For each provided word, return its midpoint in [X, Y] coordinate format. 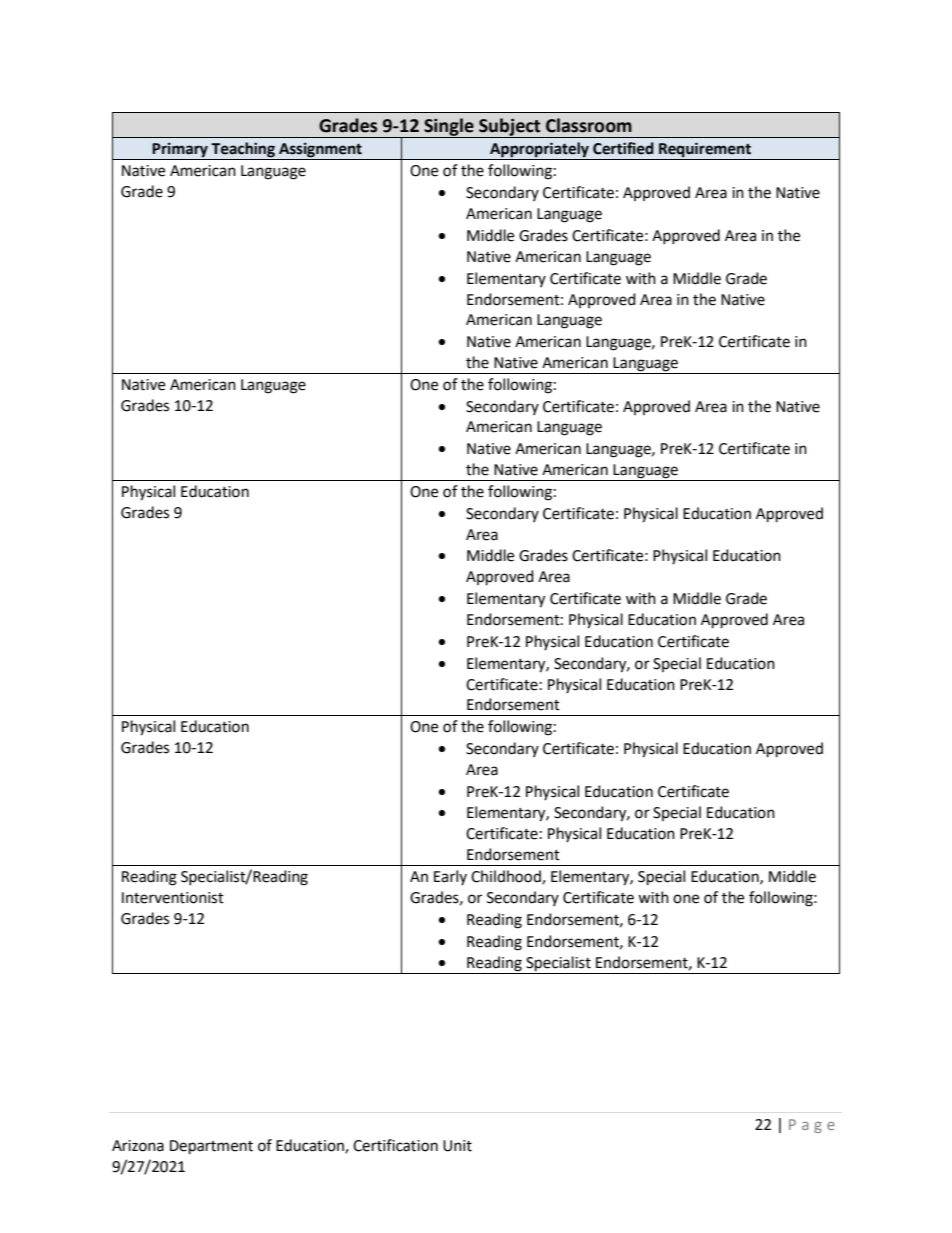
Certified [623, 148]
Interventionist [173, 898]
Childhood [507, 877]
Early [450, 877]
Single [449, 128]
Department [211, 1147]
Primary [180, 151]
